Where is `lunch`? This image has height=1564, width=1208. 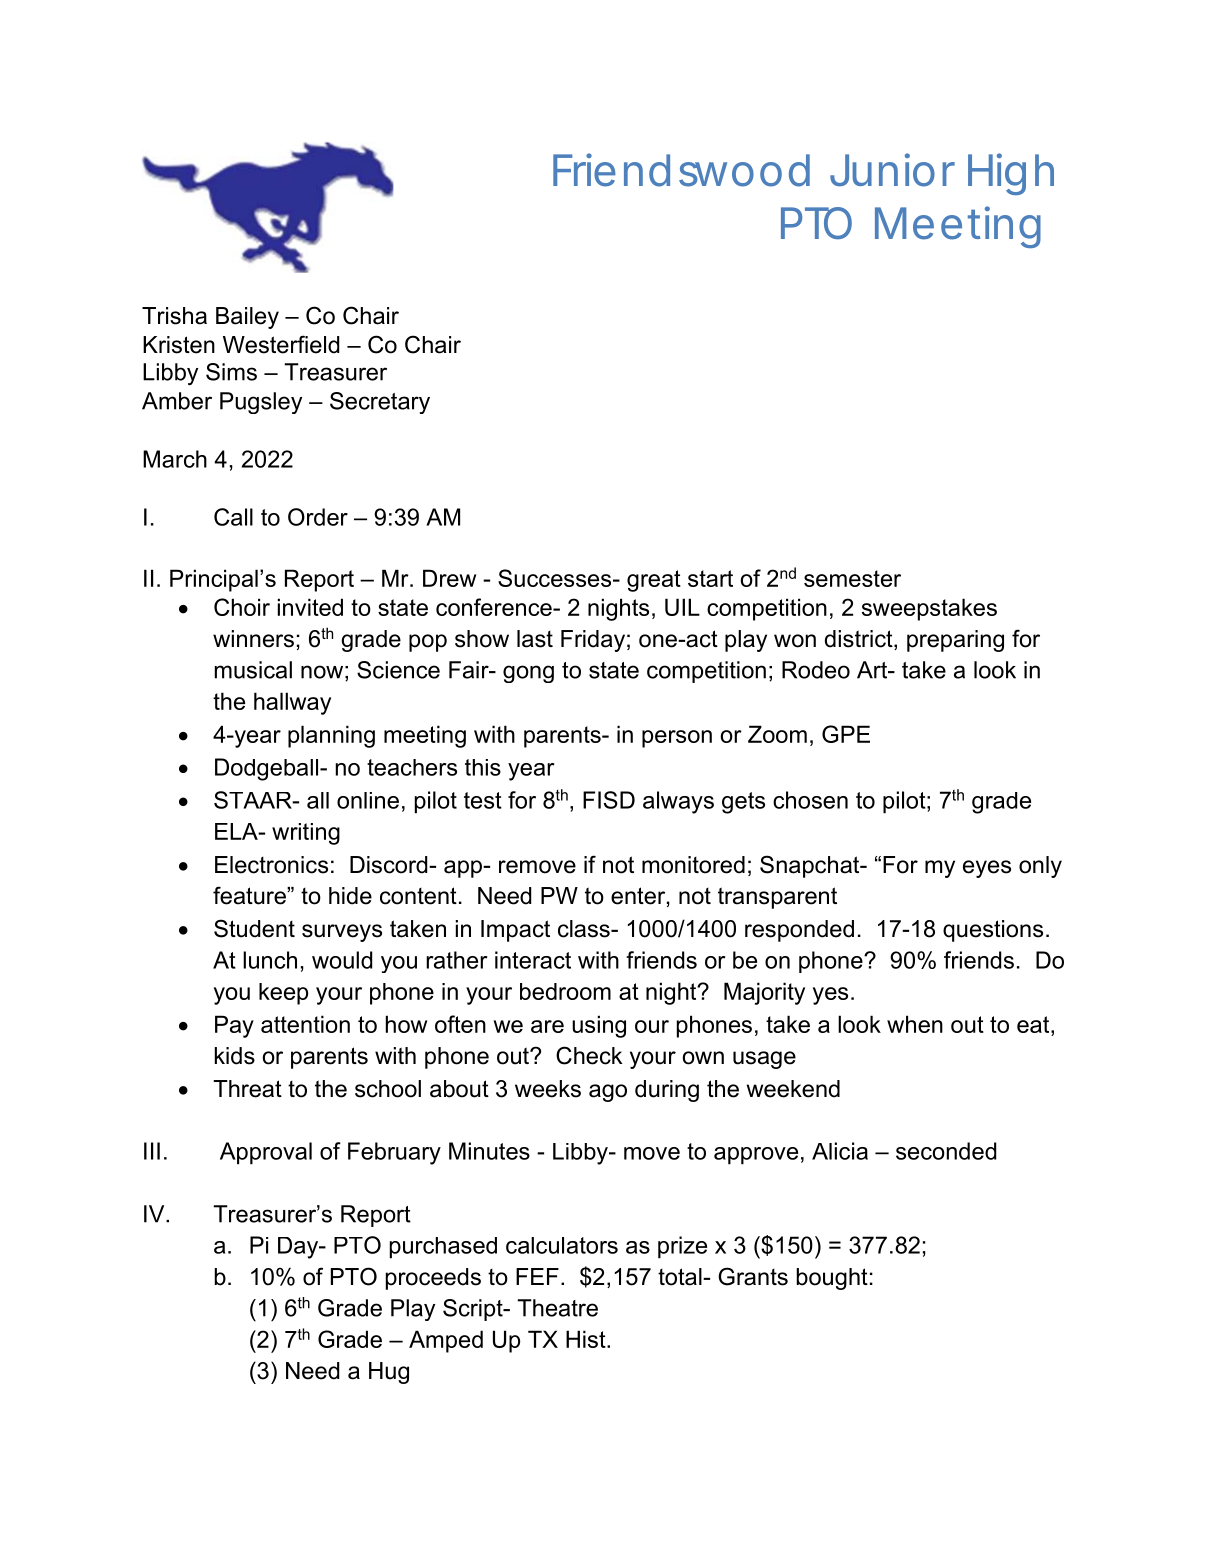 lunch is located at coordinates (270, 960).
